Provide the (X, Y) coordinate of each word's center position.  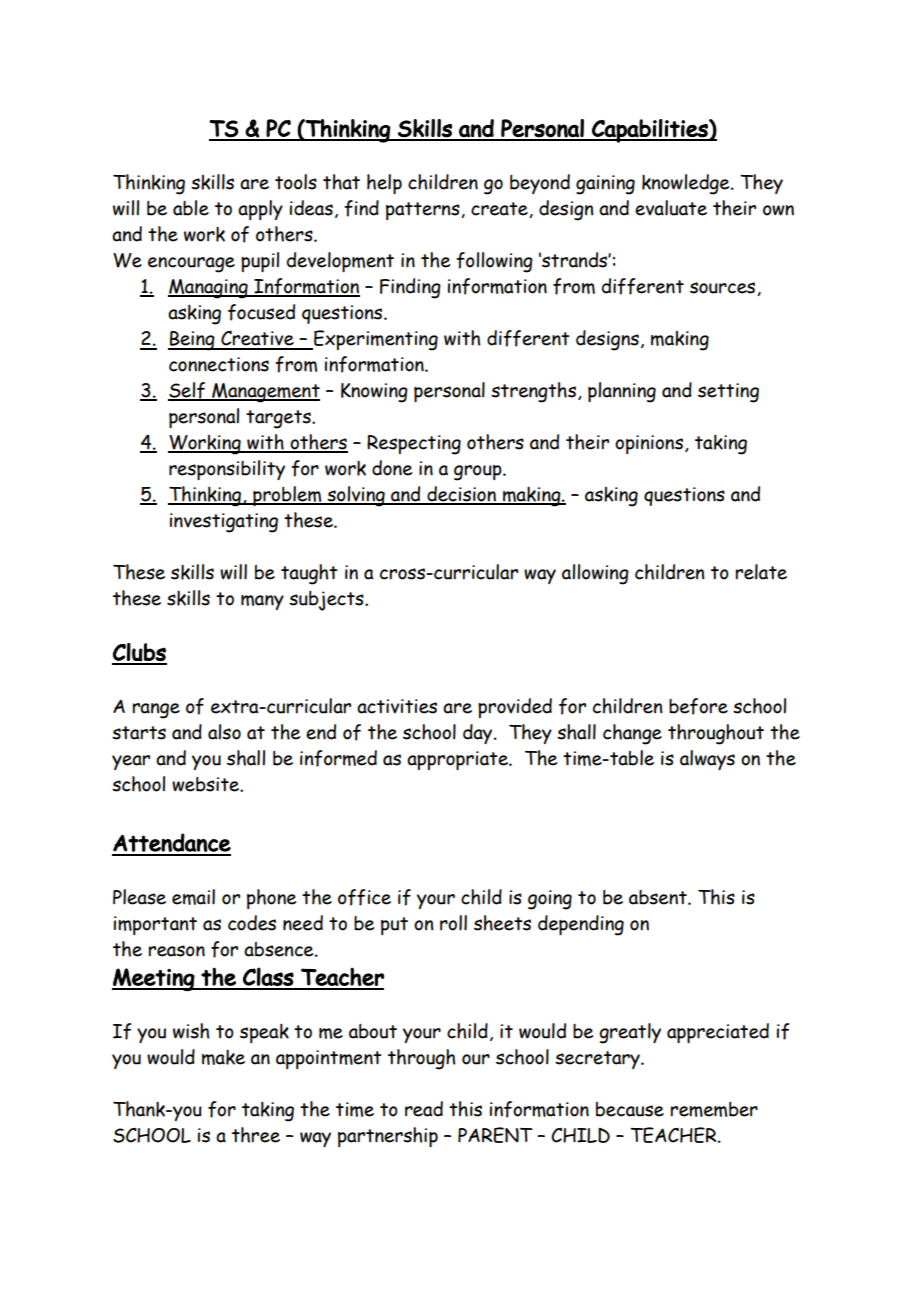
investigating (224, 523)
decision (461, 495)
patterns (424, 211)
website (207, 784)
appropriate (458, 760)
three (256, 1135)
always (707, 760)
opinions (649, 444)
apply (260, 210)
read (424, 1109)
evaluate (671, 208)
